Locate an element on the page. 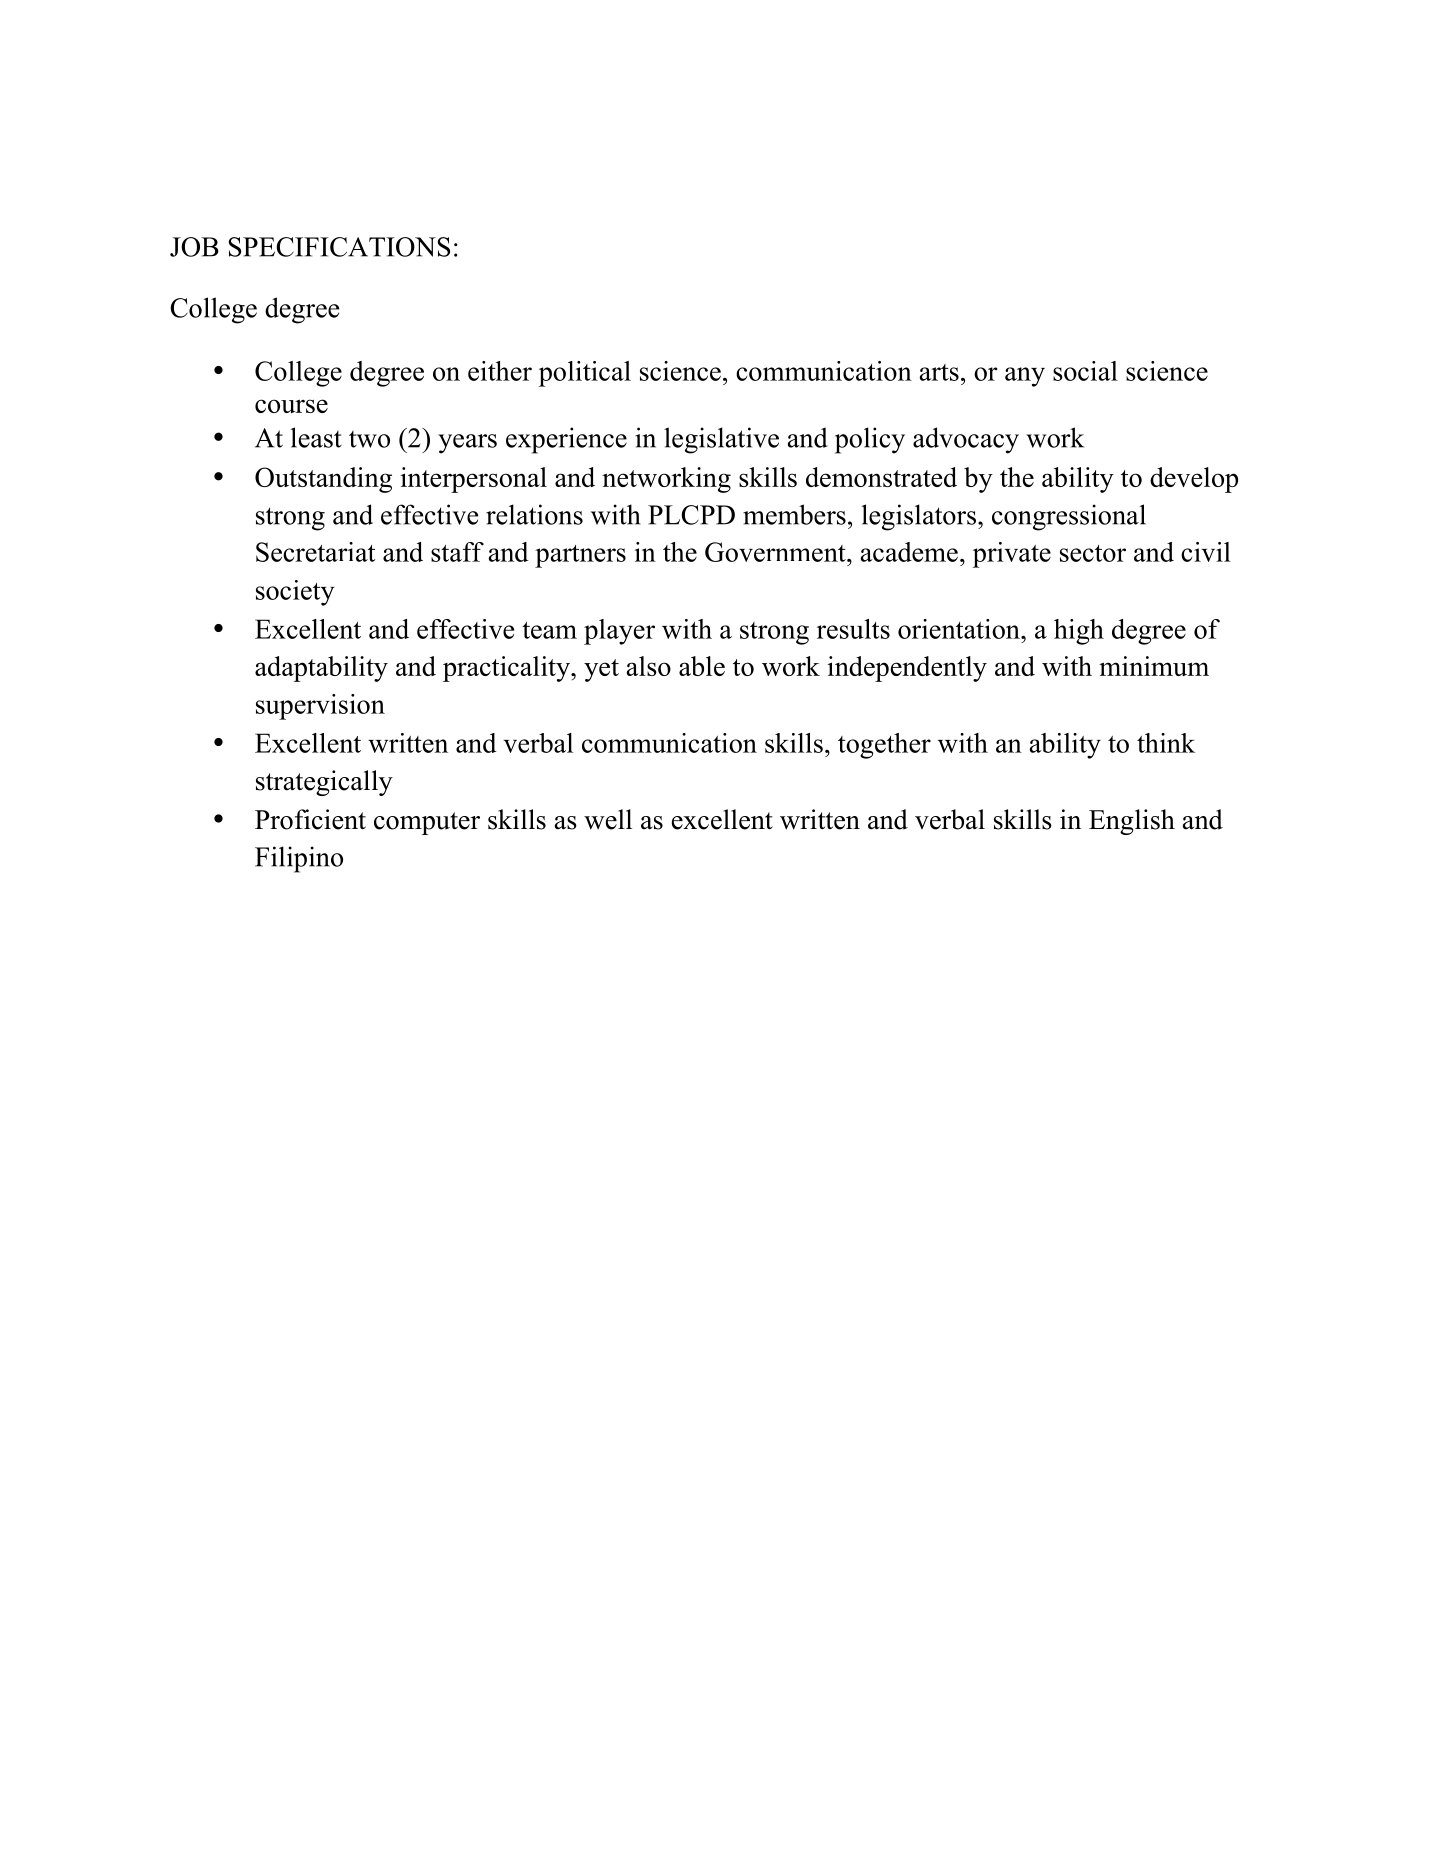 The image size is (1442, 1866). Secretariat is located at coordinates (315, 552).
